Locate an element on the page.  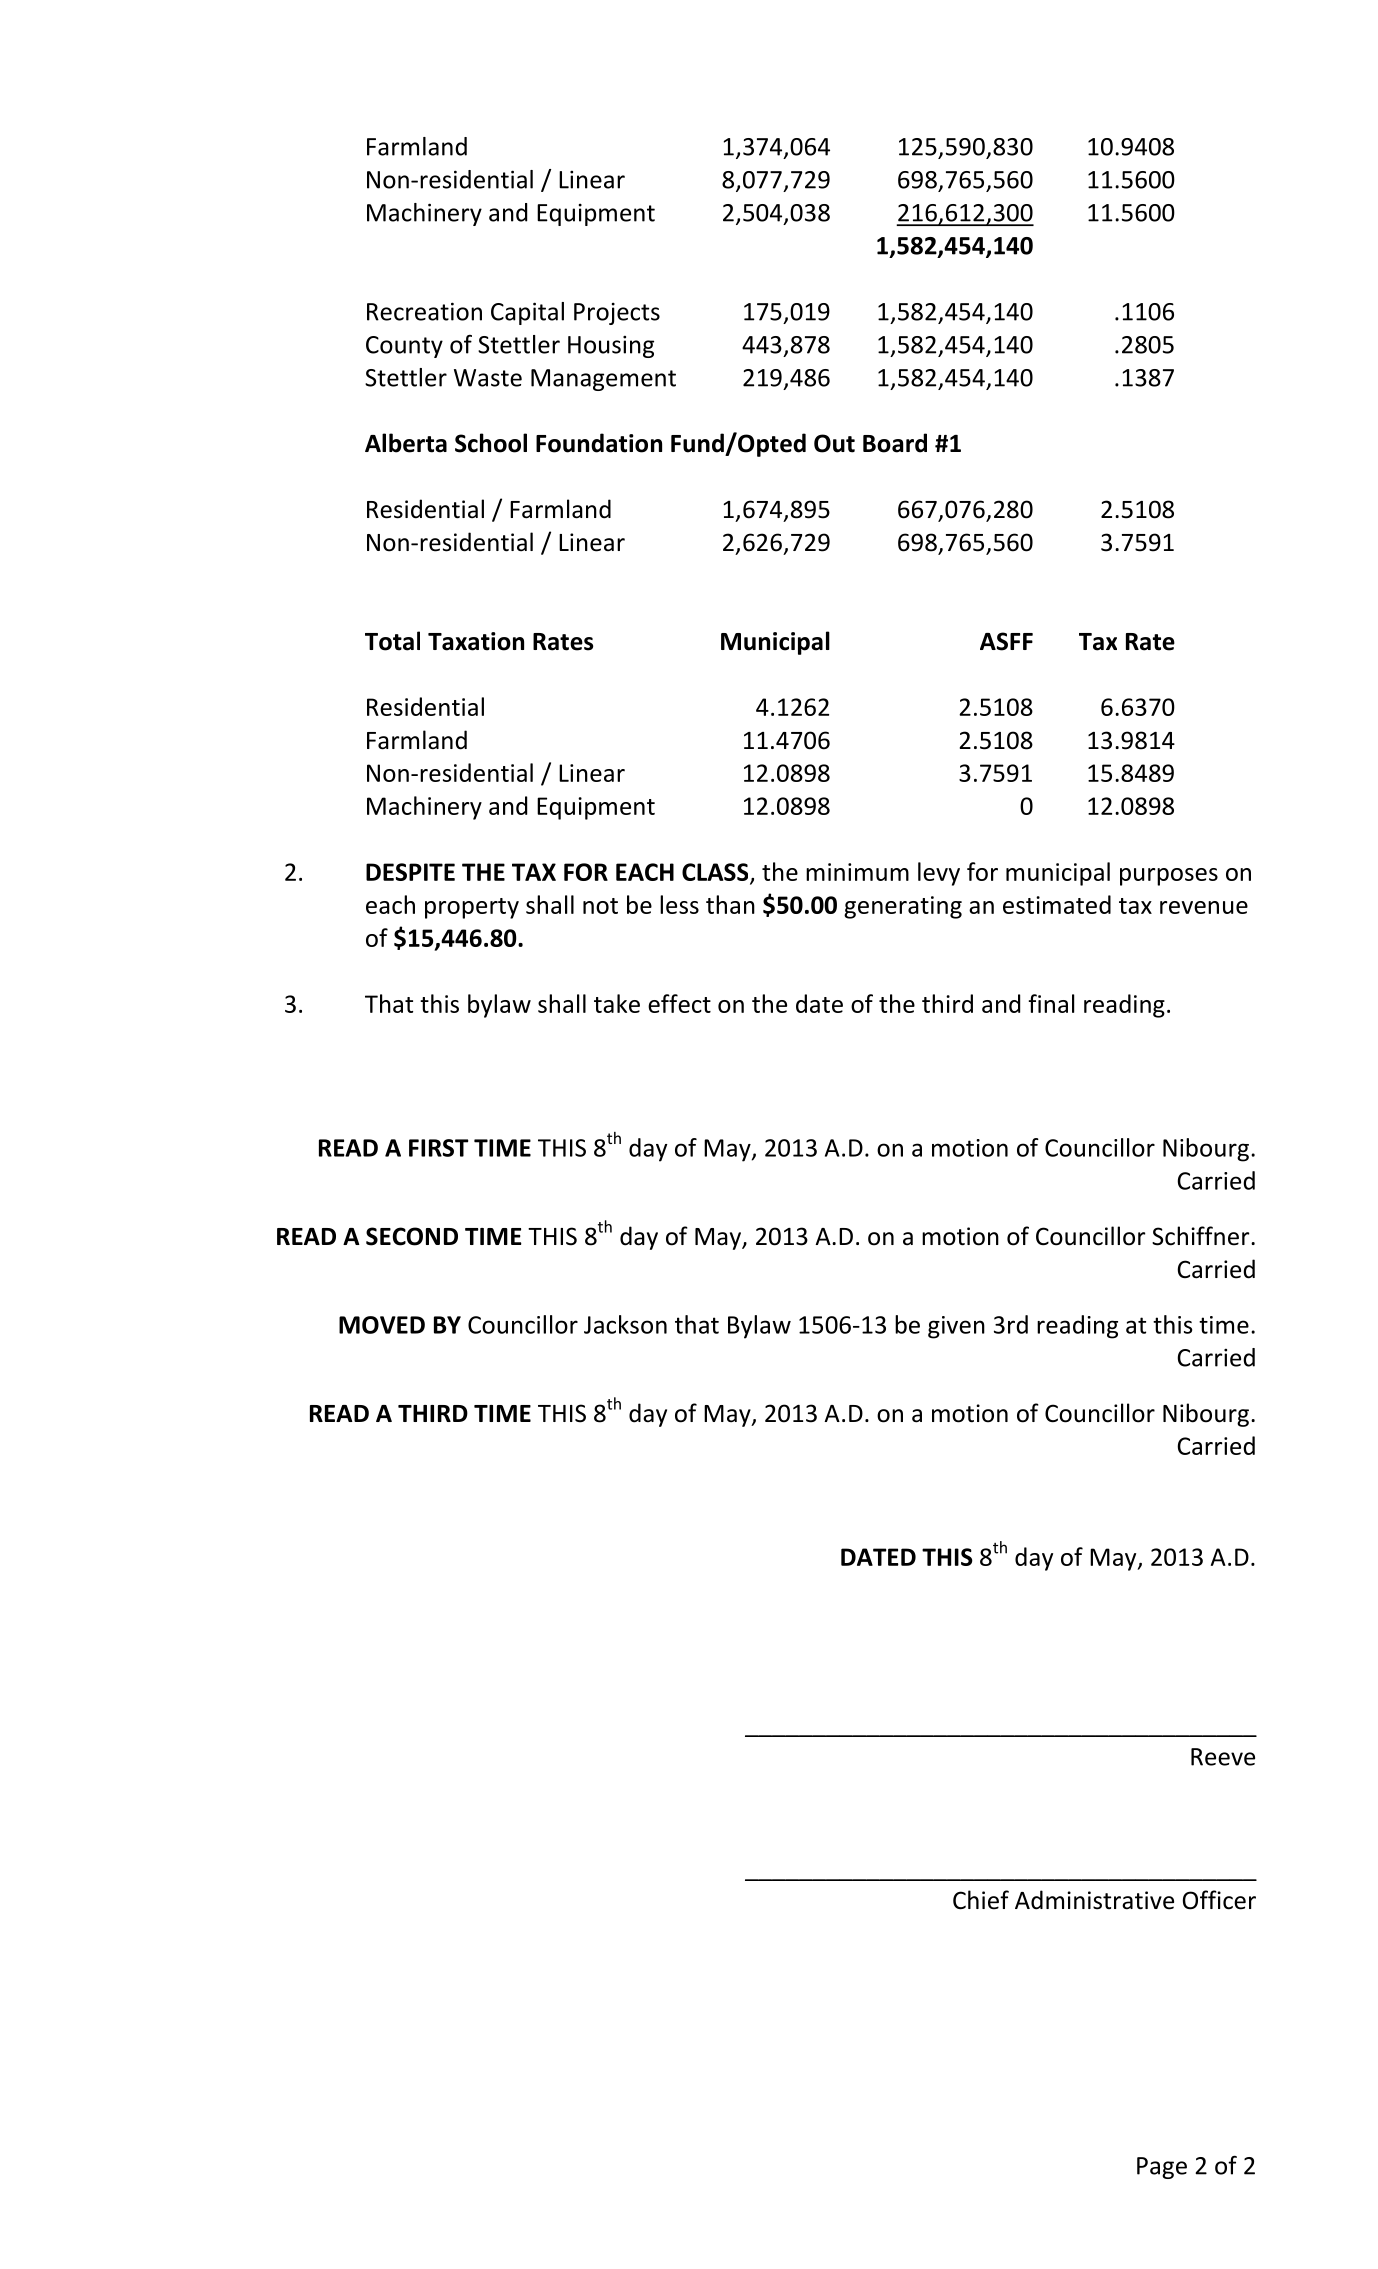
Administrative is located at coordinates (1094, 1900).
